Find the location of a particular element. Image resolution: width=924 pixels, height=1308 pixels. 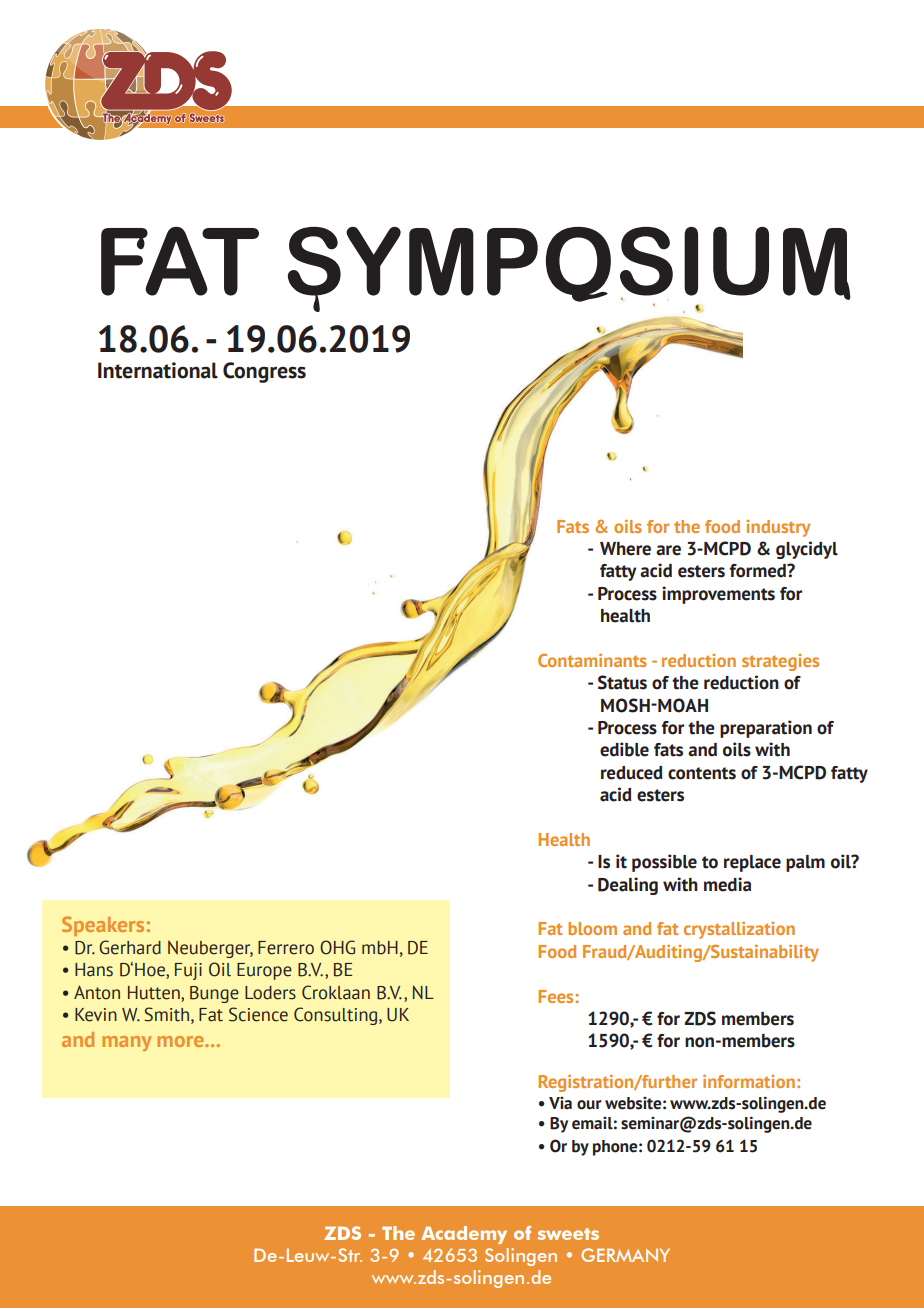

sweets is located at coordinates (568, 1234).
